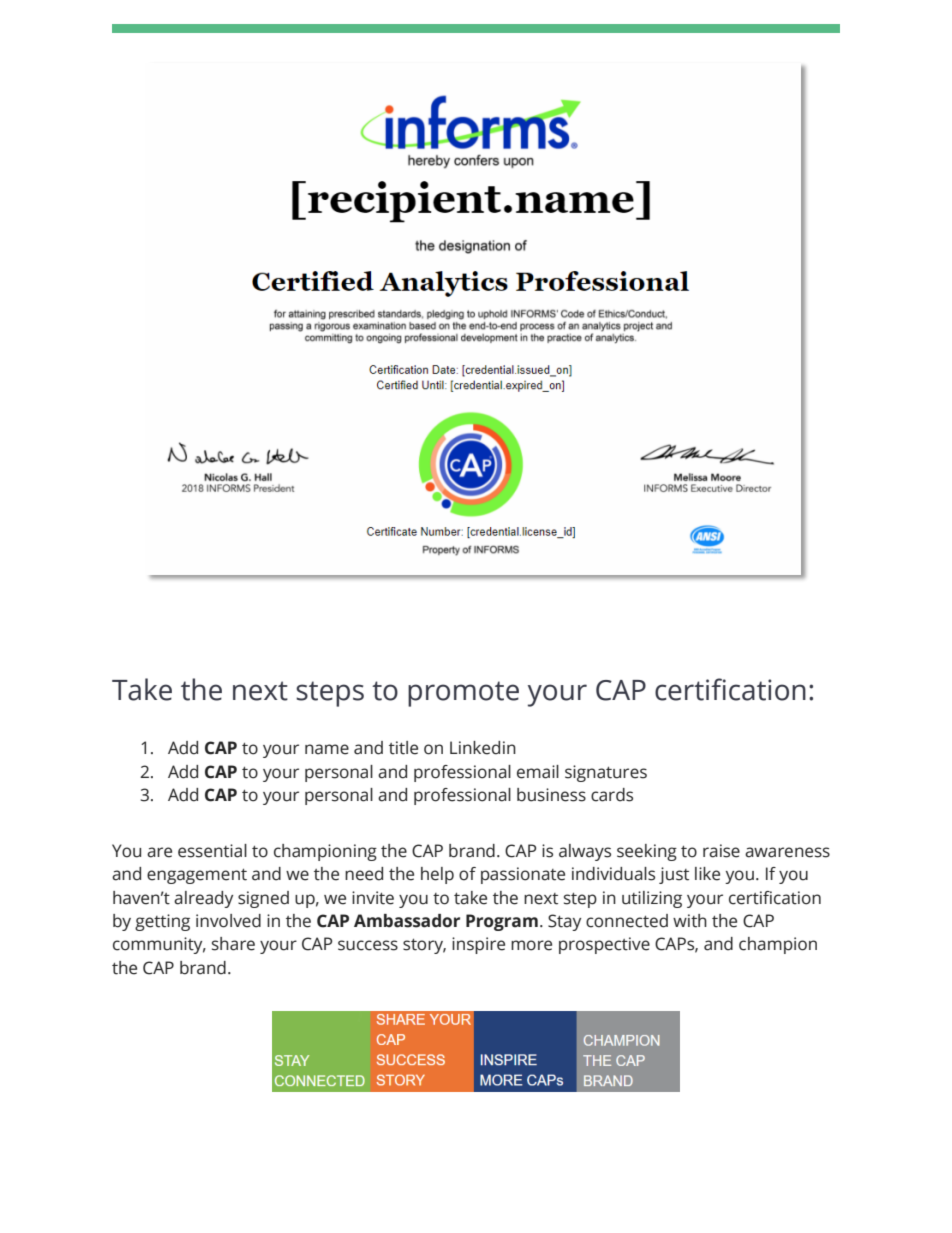  Describe the element at coordinates (463, 694) in the document. I see `promote` at that location.
